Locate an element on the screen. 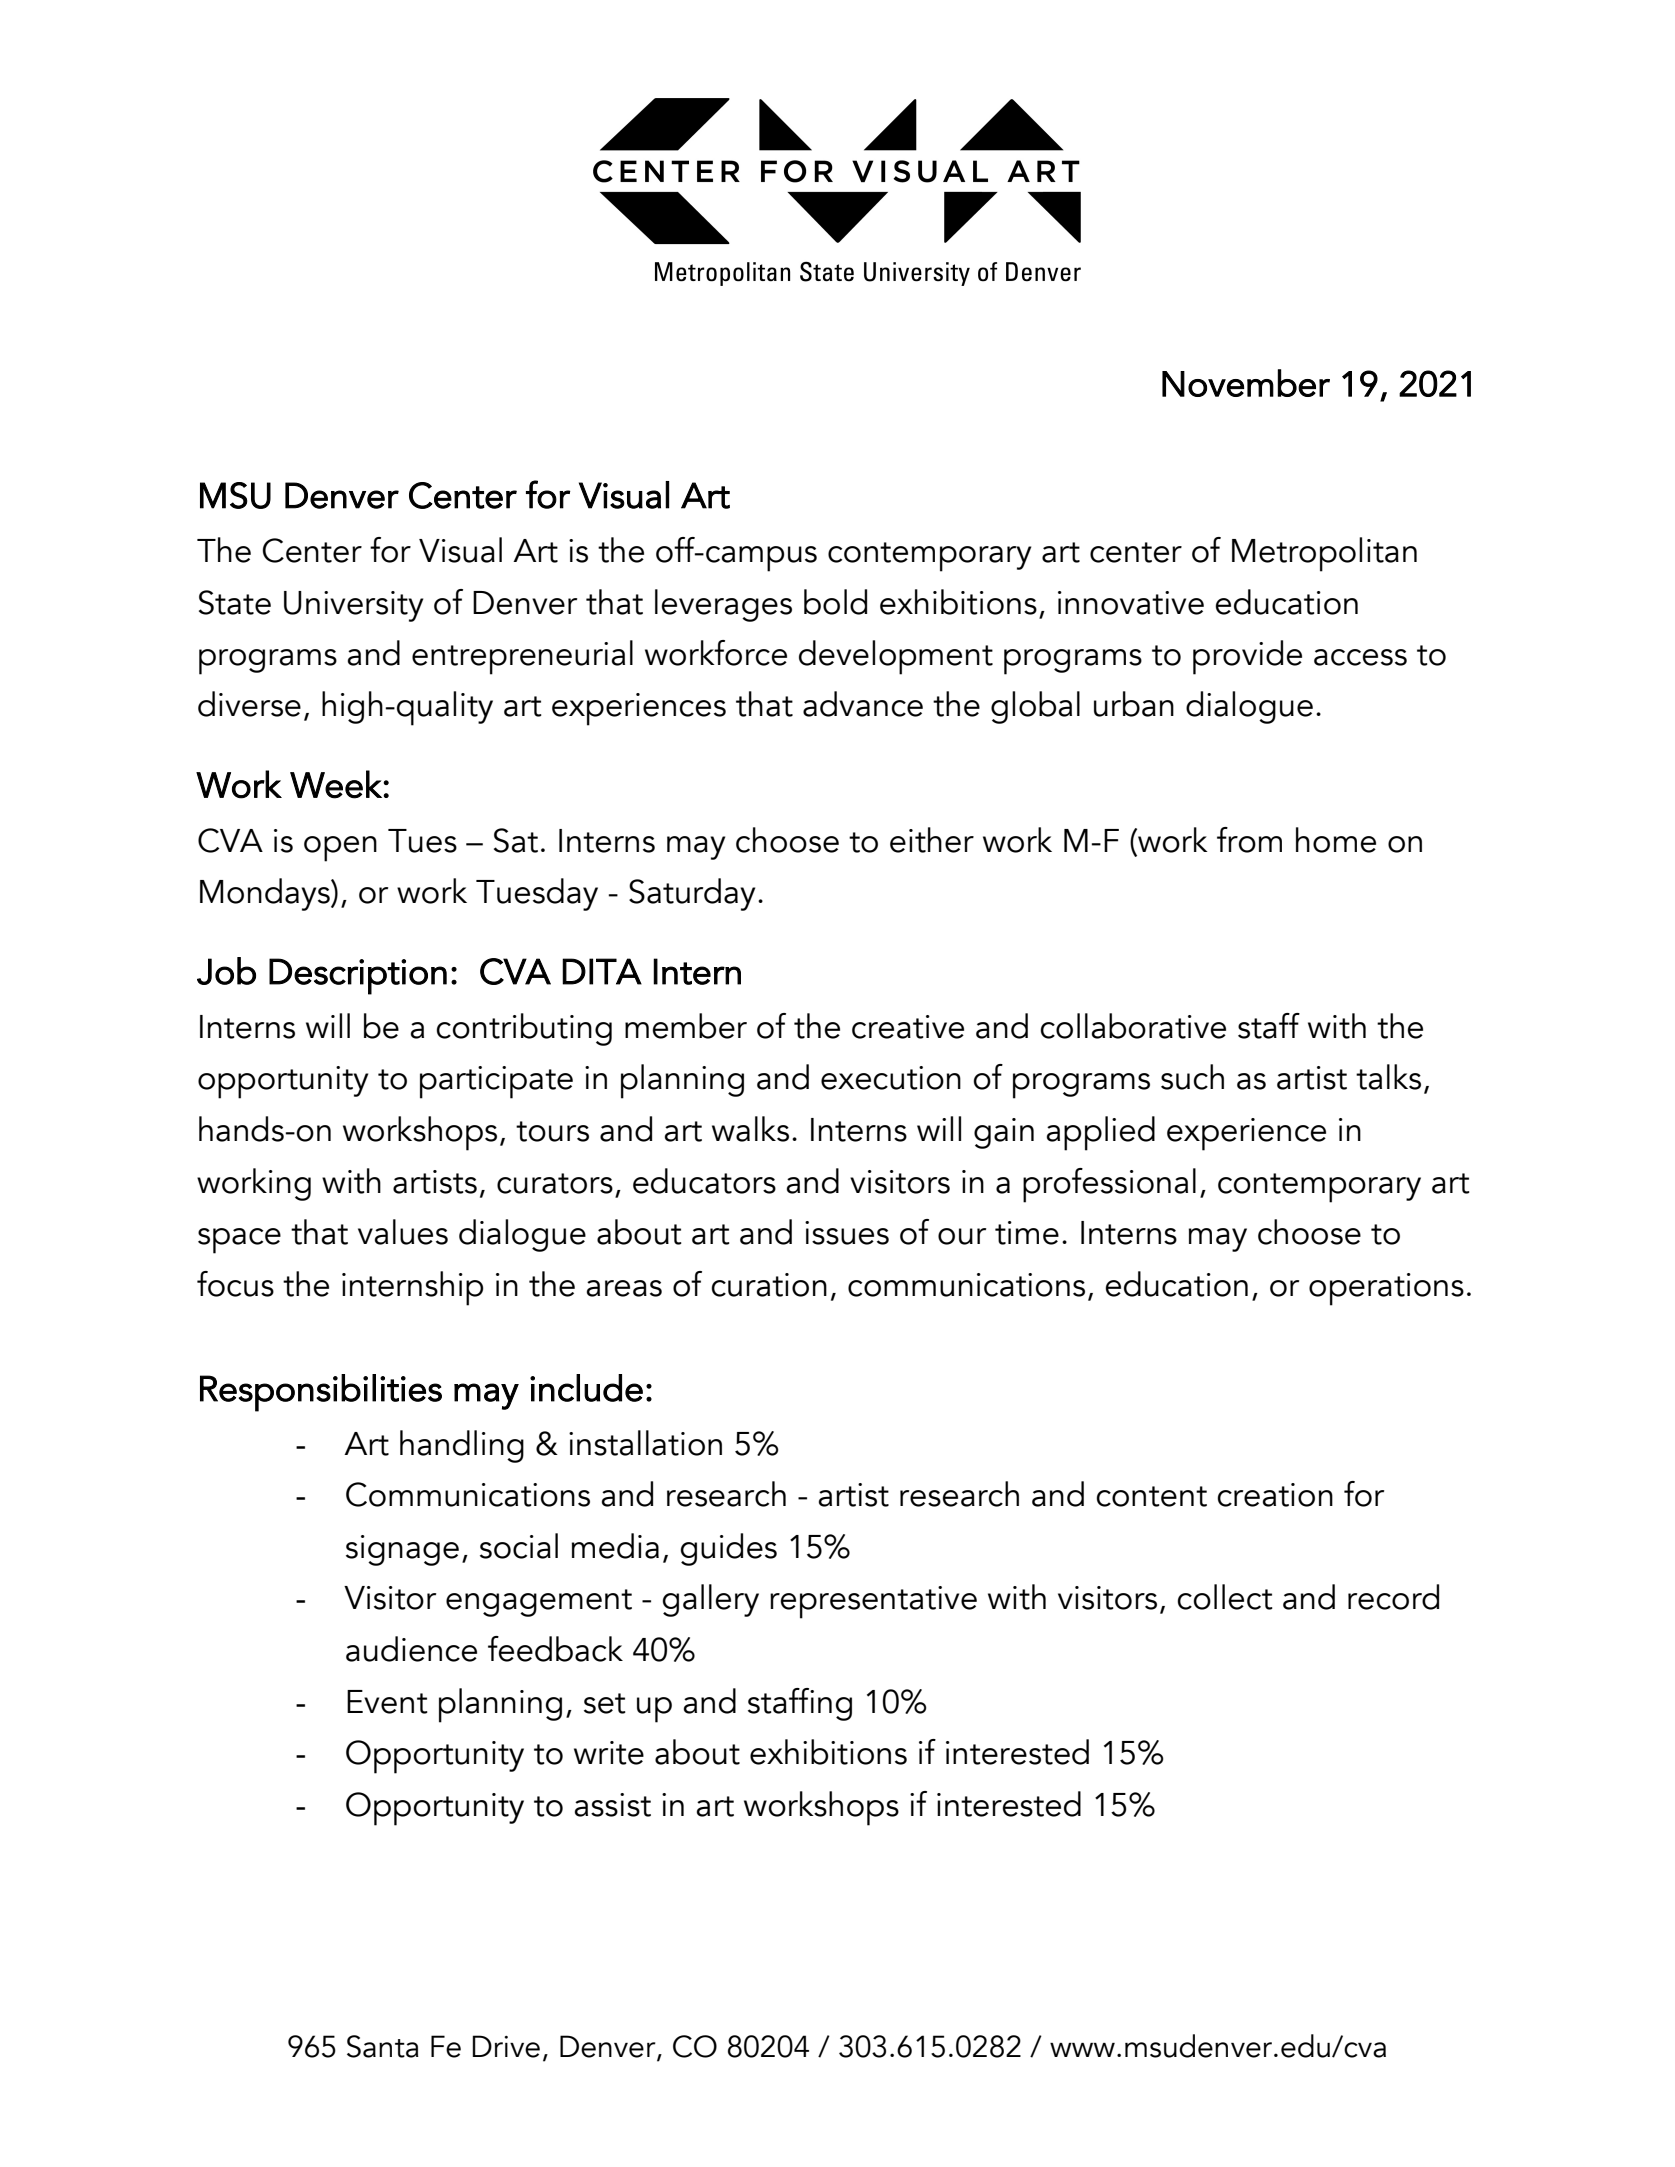 The width and height of the screenshot is (1675, 2167). Description is located at coordinates (358, 976).
